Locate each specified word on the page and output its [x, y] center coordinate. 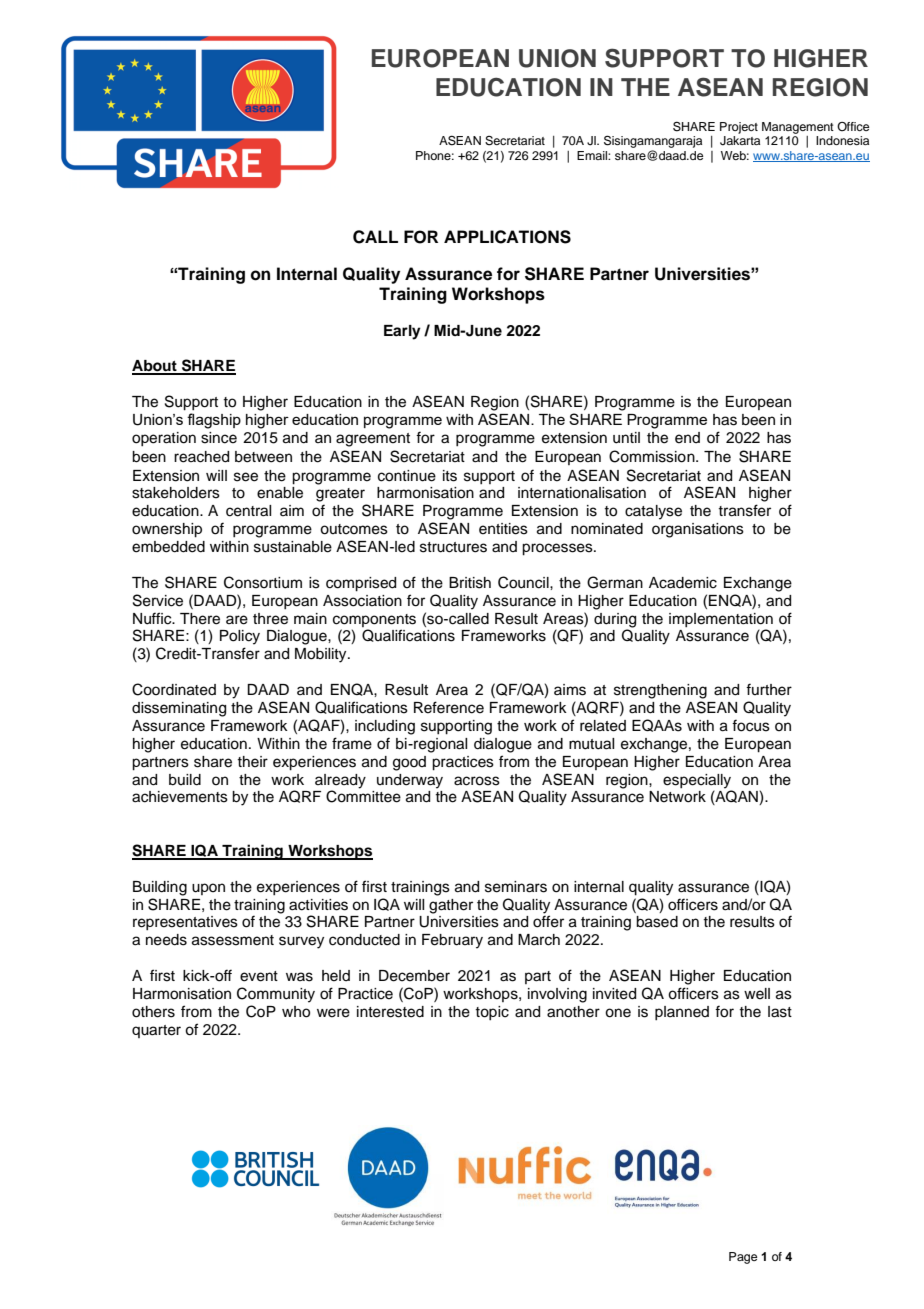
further [769, 689]
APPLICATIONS [507, 237]
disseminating [179, 709]
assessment [233, 940]
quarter [156, 1031]
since [219, 438]
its [450, 476]
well [757, 994]
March [539, 940]
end [687, 438]
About [155, 367]
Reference [449, 707]
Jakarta [740, 141]
